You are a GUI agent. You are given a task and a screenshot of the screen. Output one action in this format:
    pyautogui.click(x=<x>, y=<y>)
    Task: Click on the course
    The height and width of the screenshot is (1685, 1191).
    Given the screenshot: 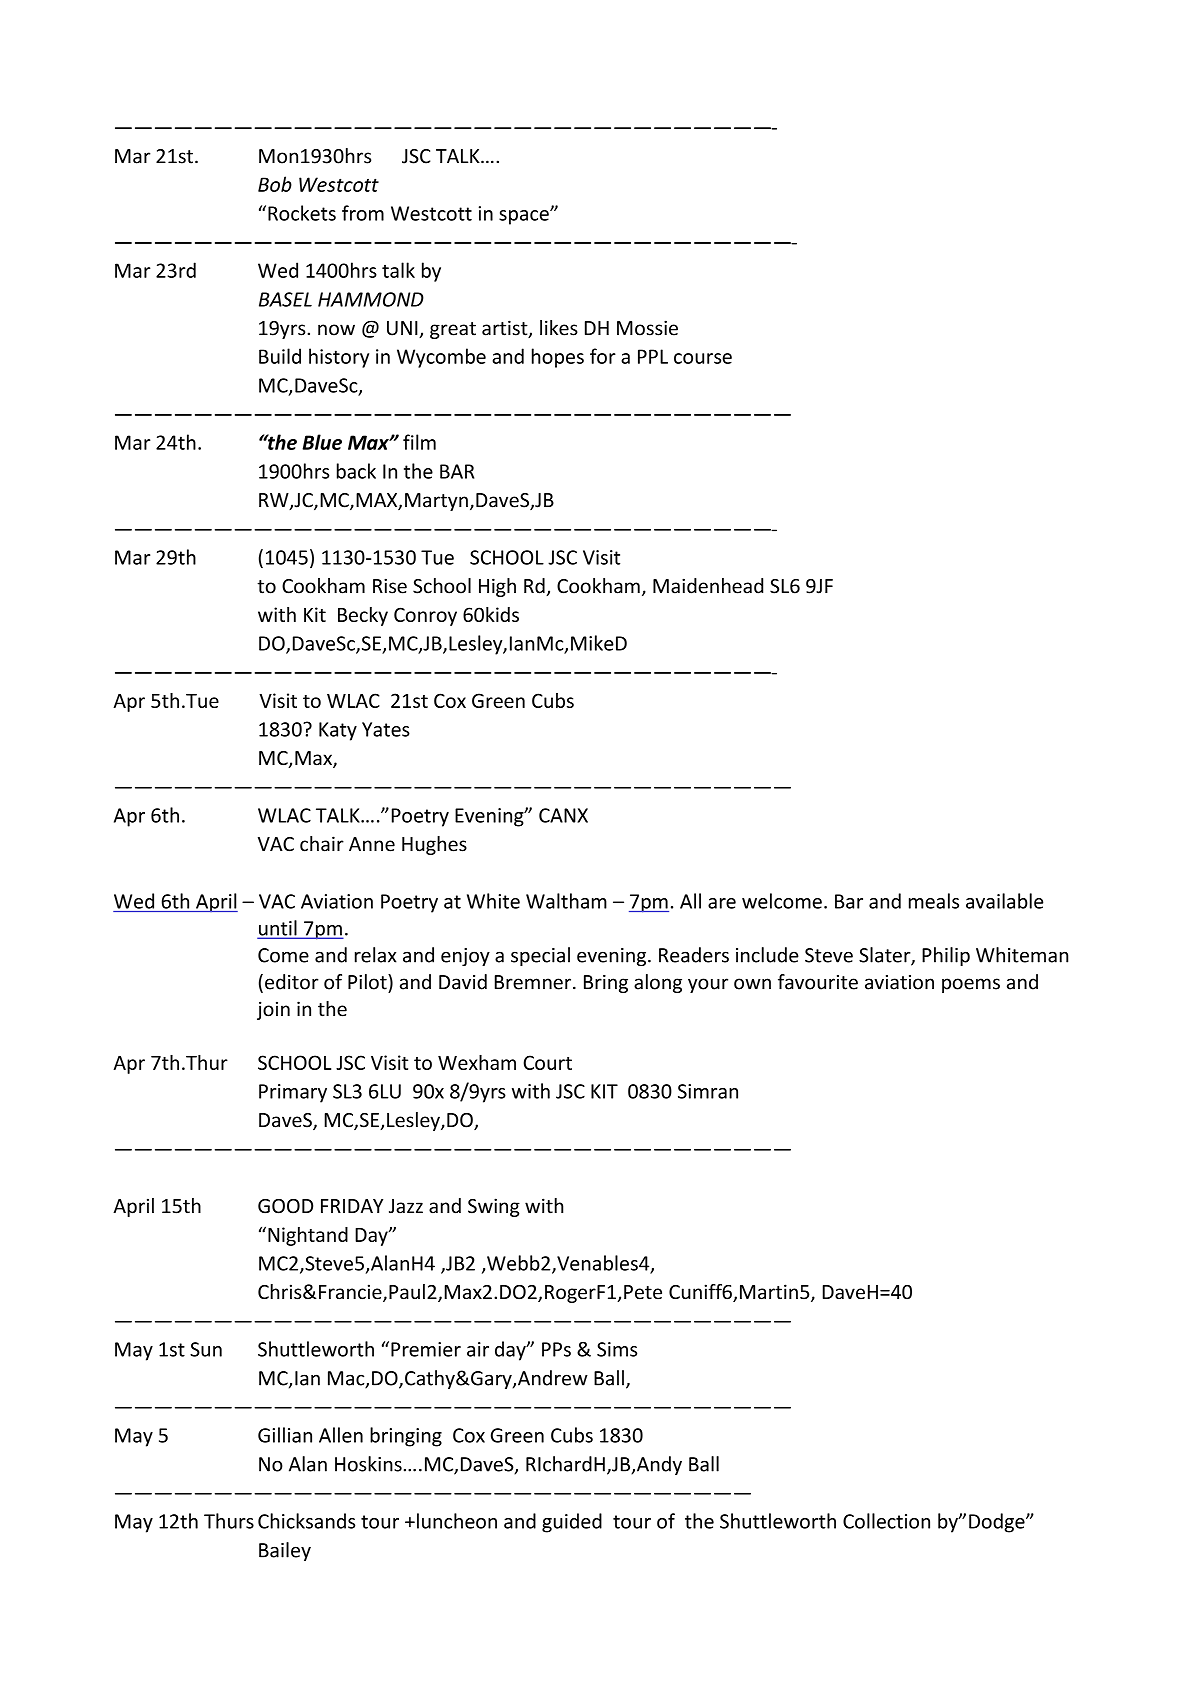 What is the action you would take?
    pyautogui.click(x=703, y=358)
